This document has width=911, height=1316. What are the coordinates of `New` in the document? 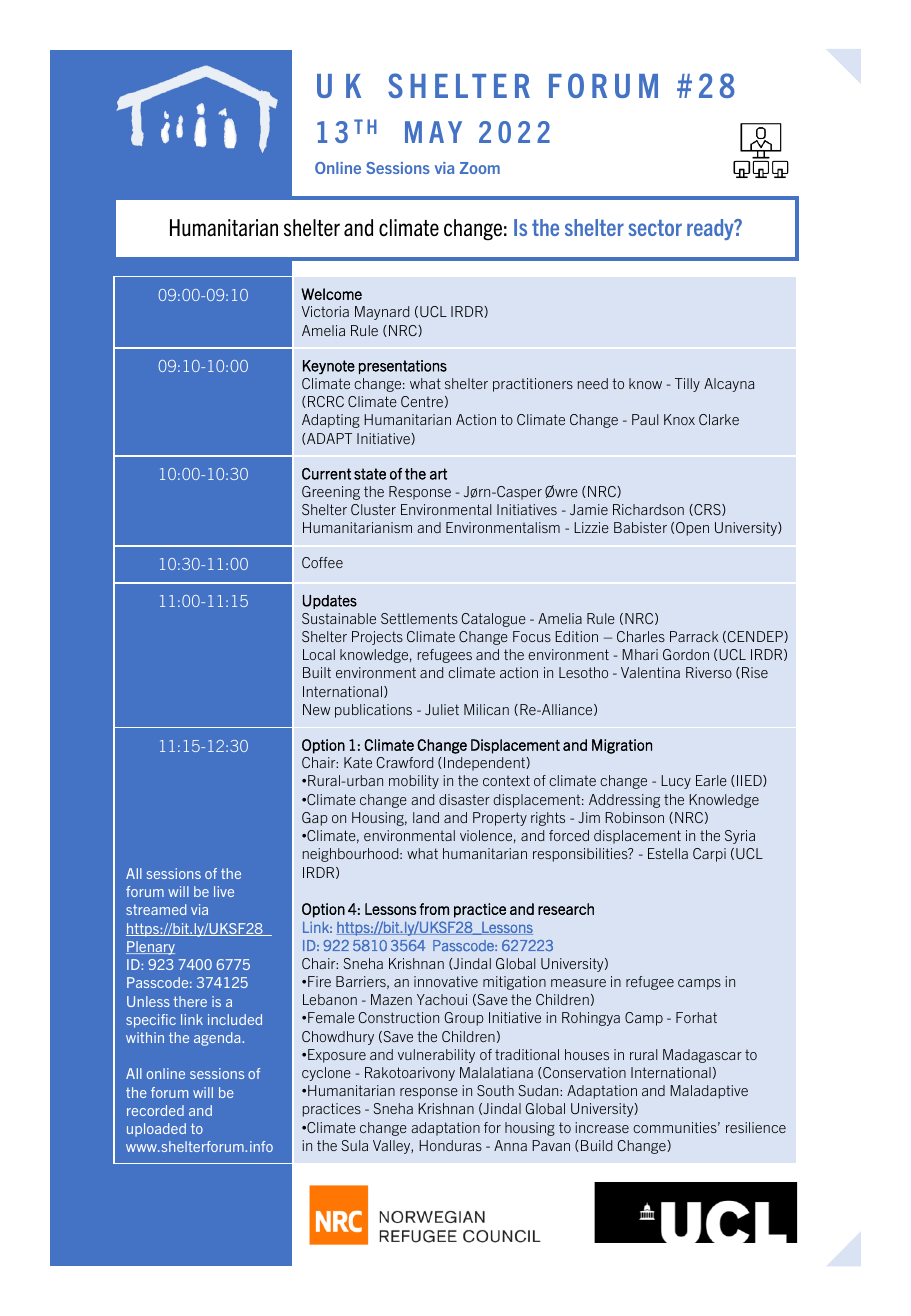 It's located at (316, 709).
